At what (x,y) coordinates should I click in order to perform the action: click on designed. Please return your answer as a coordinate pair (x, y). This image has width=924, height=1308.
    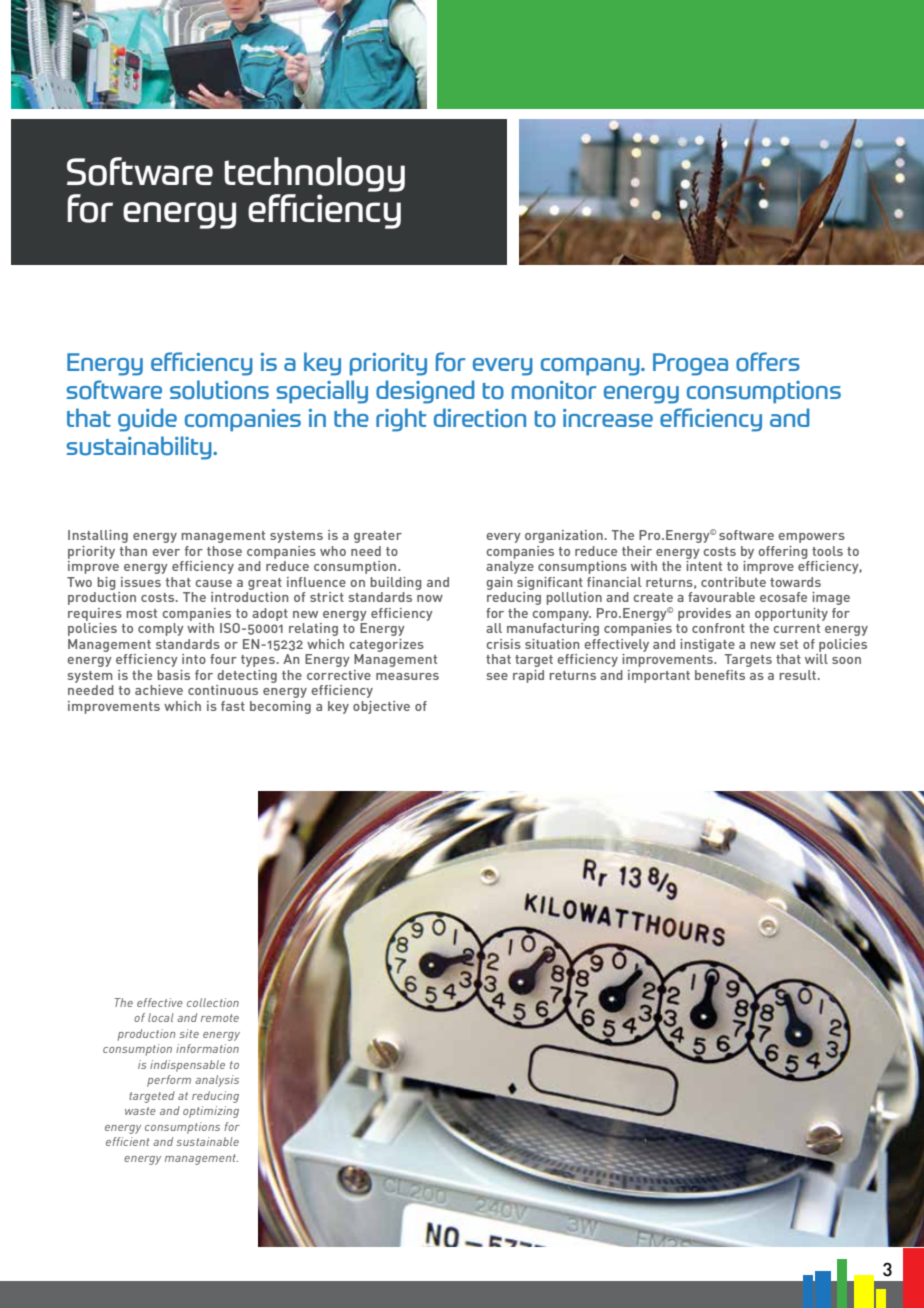
    Looking at the image, I should click on (425, 392).
